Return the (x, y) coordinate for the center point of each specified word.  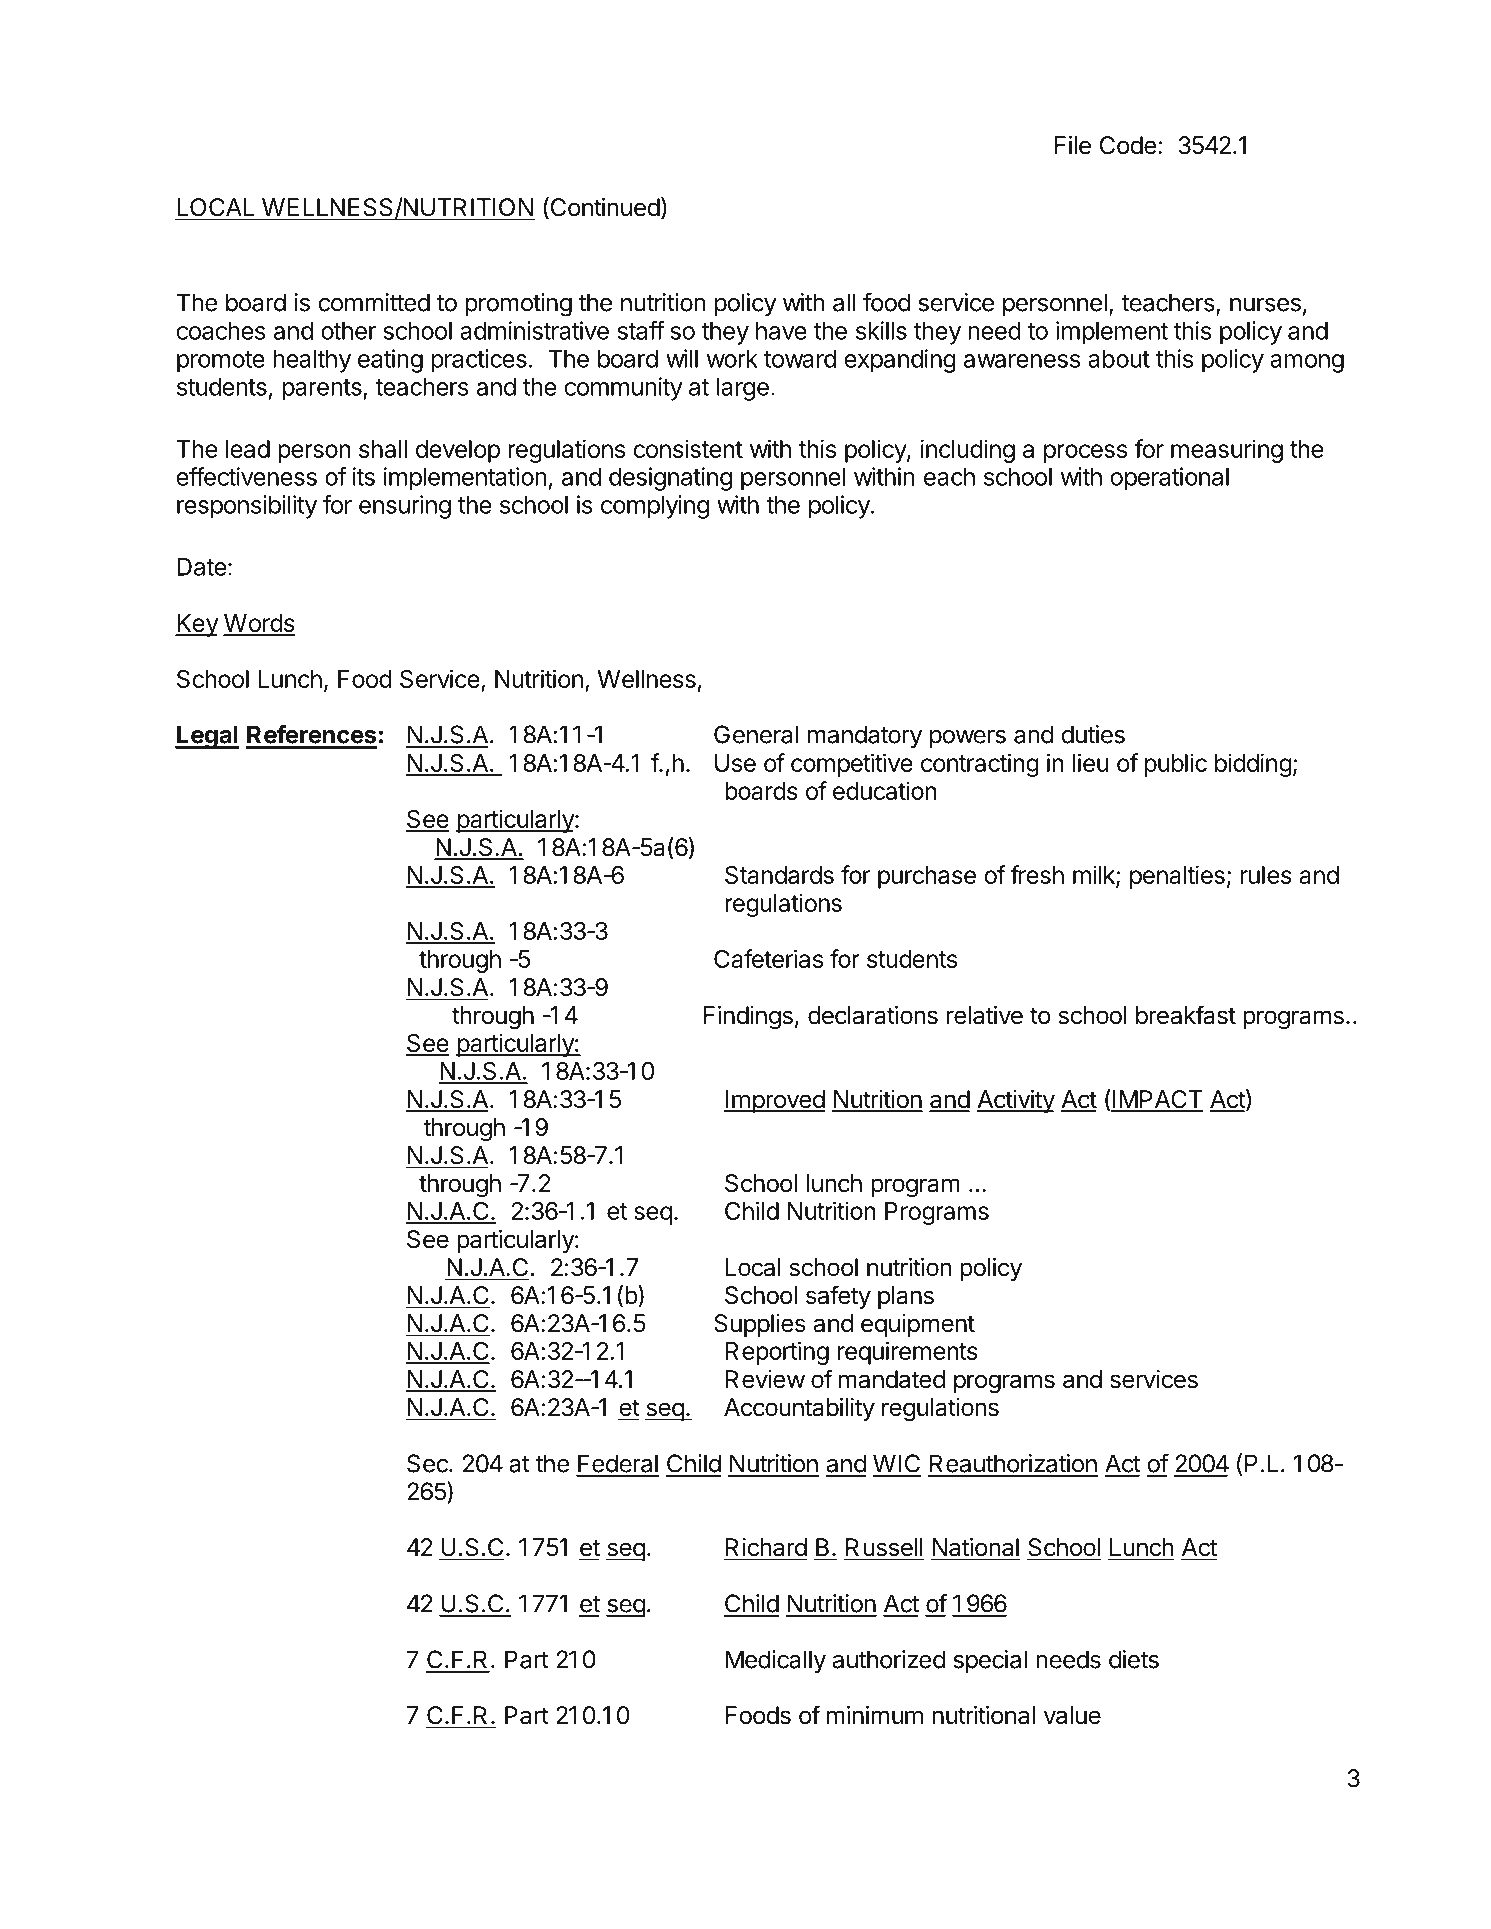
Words (259, 624)
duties (1093, 734)
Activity (1016, 1101)
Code (1128, 145)
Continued (604, 208)
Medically (776, 1662)
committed (374, 302)
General (756, 734)
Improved (774, 1101)
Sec (428, 1463)
